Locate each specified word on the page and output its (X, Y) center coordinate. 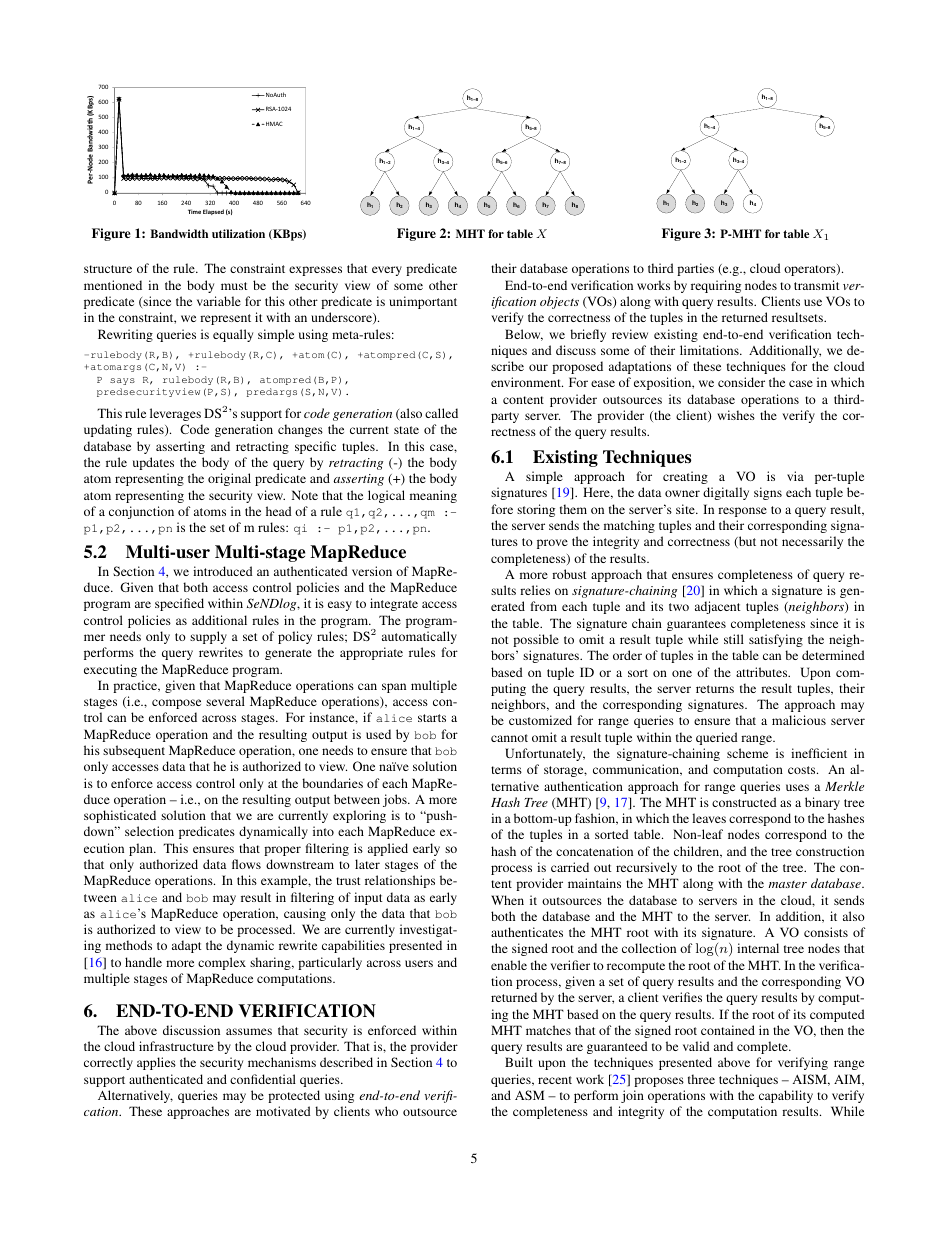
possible (536, 640)
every (387, 271)
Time (194, 211)
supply (208, 637)
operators (811, 270)
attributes (763, 672)
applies (156, 1063)
